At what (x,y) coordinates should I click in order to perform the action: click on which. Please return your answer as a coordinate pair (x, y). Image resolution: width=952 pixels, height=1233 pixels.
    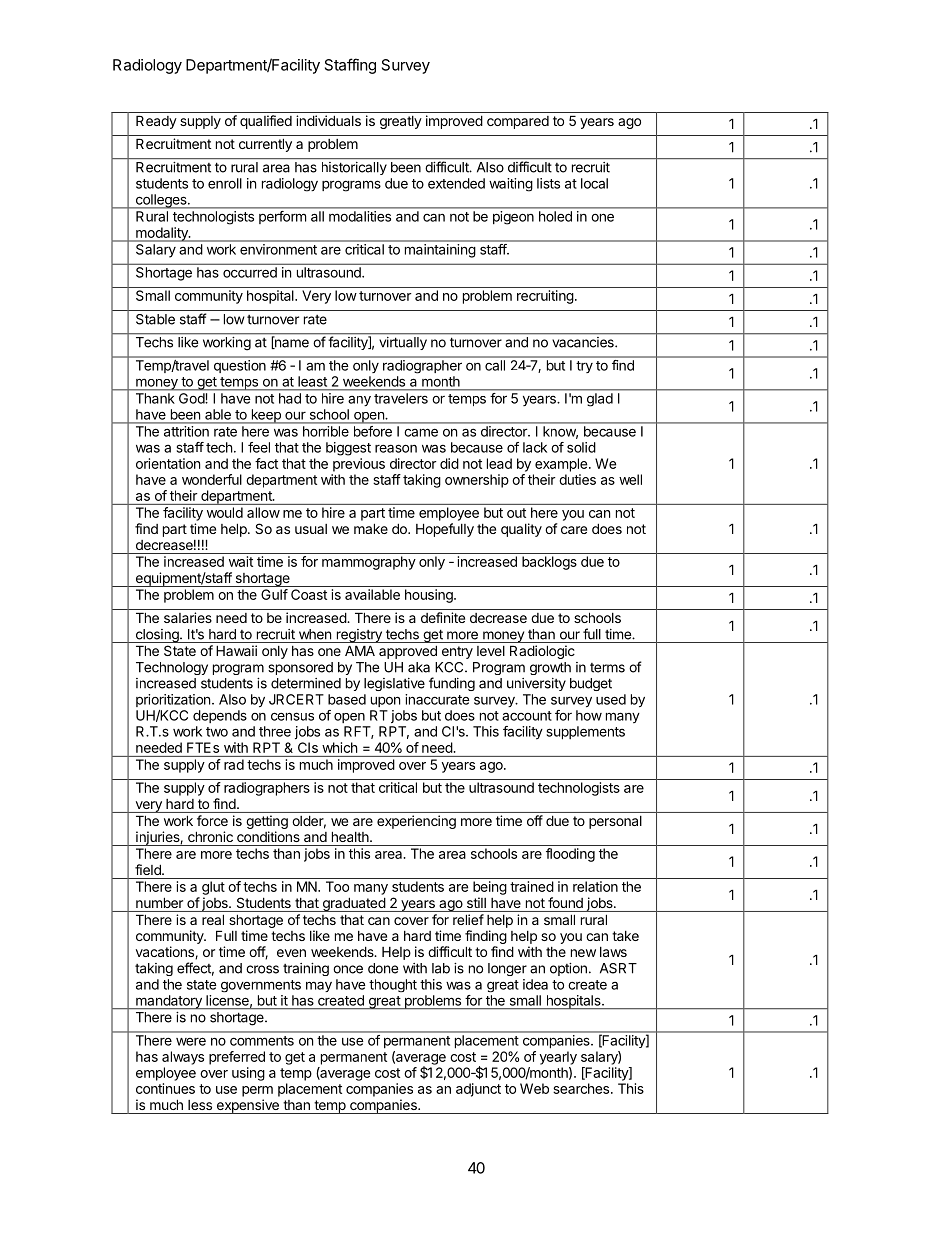
    Looking at the image, I should click on (339, 747).
